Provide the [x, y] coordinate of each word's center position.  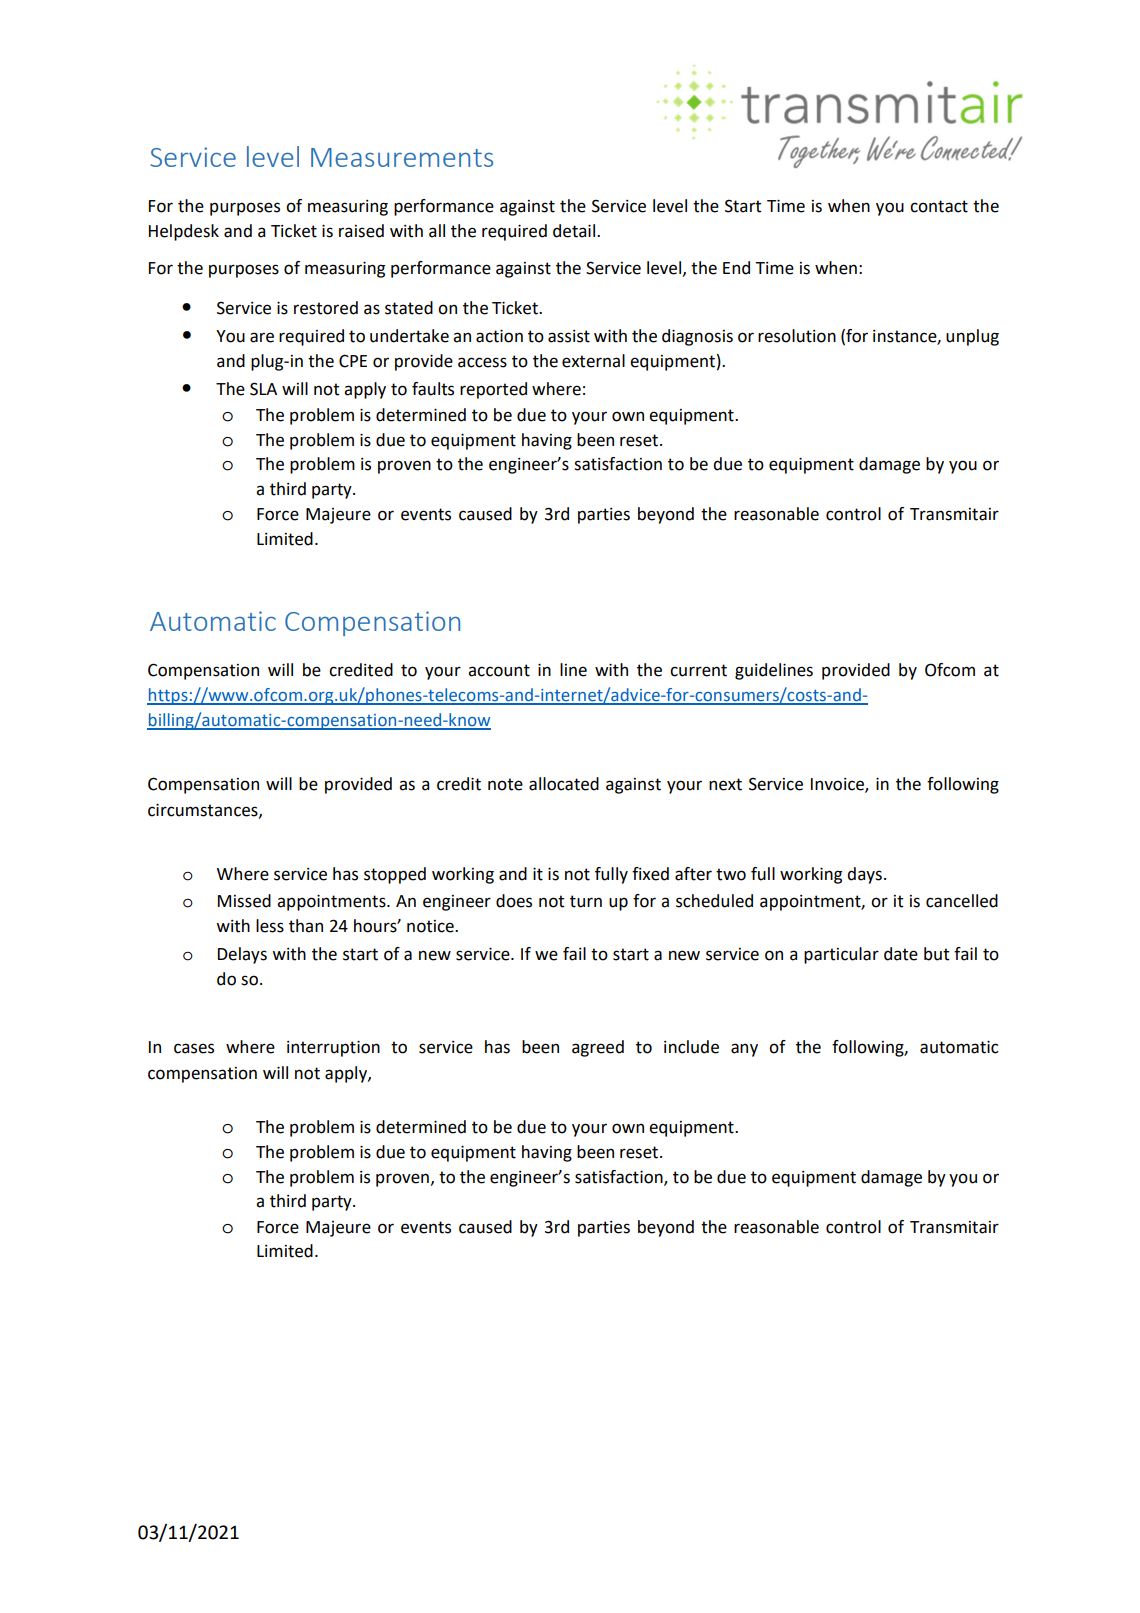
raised [361, 231]
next [725, 784]
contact [939, 206]
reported [493, 390]
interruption [333, 1048]
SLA [263, 389]
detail [574, 231]
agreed [598, 1048]
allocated [564, 784]
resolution [797, 336]
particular [841, 955]
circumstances [204, 810]
